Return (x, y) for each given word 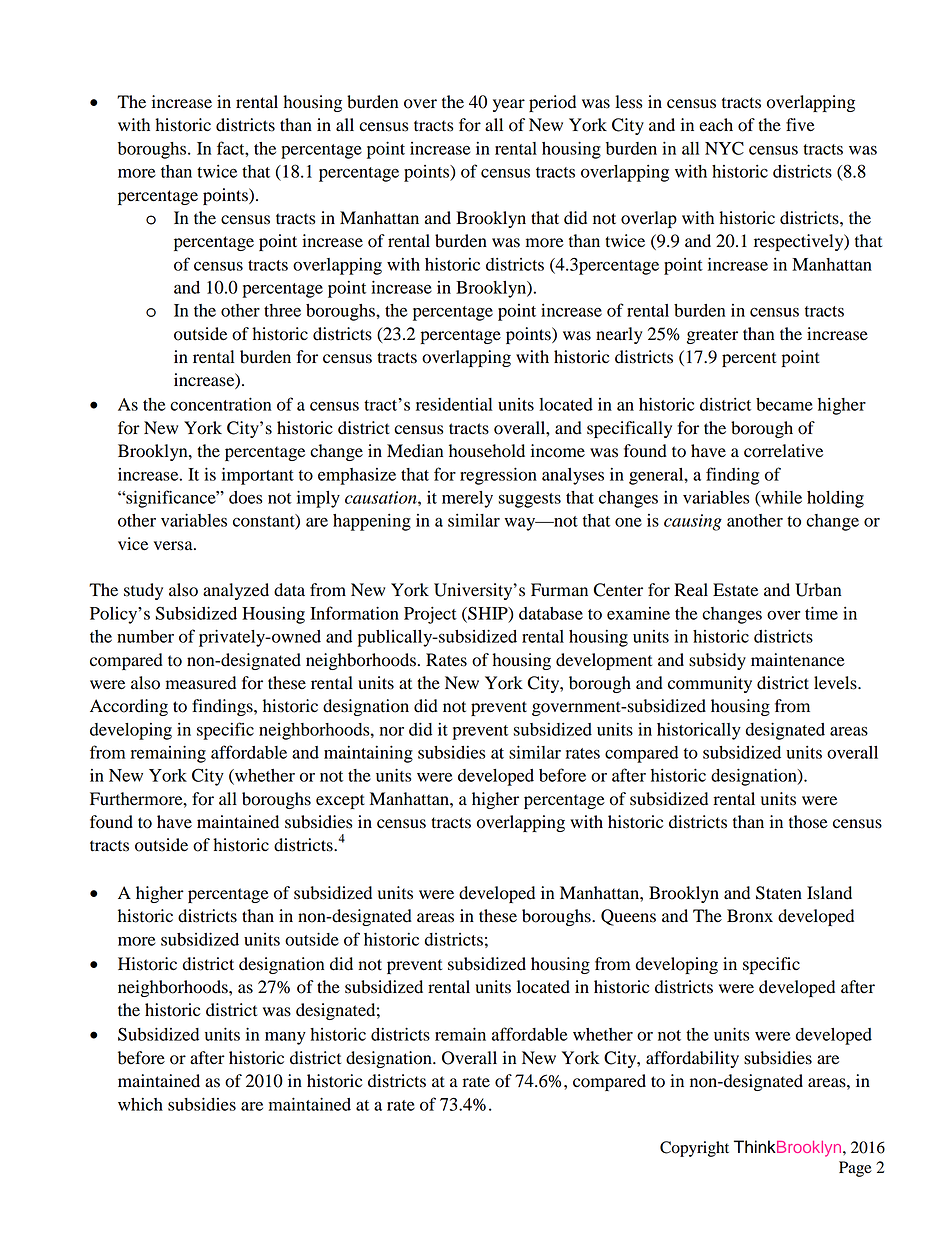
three (282, 310)
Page (855, 1169)
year (509, 105)
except (340, 801)
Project (430, 615)
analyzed (236, 591)
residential (454, 404)
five (800, 125)
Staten (779, 893)
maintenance (798, 660)
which (140, 1104)
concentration (220, 404)
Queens (628, 917)
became (784, 404)
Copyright (694, 1149)
